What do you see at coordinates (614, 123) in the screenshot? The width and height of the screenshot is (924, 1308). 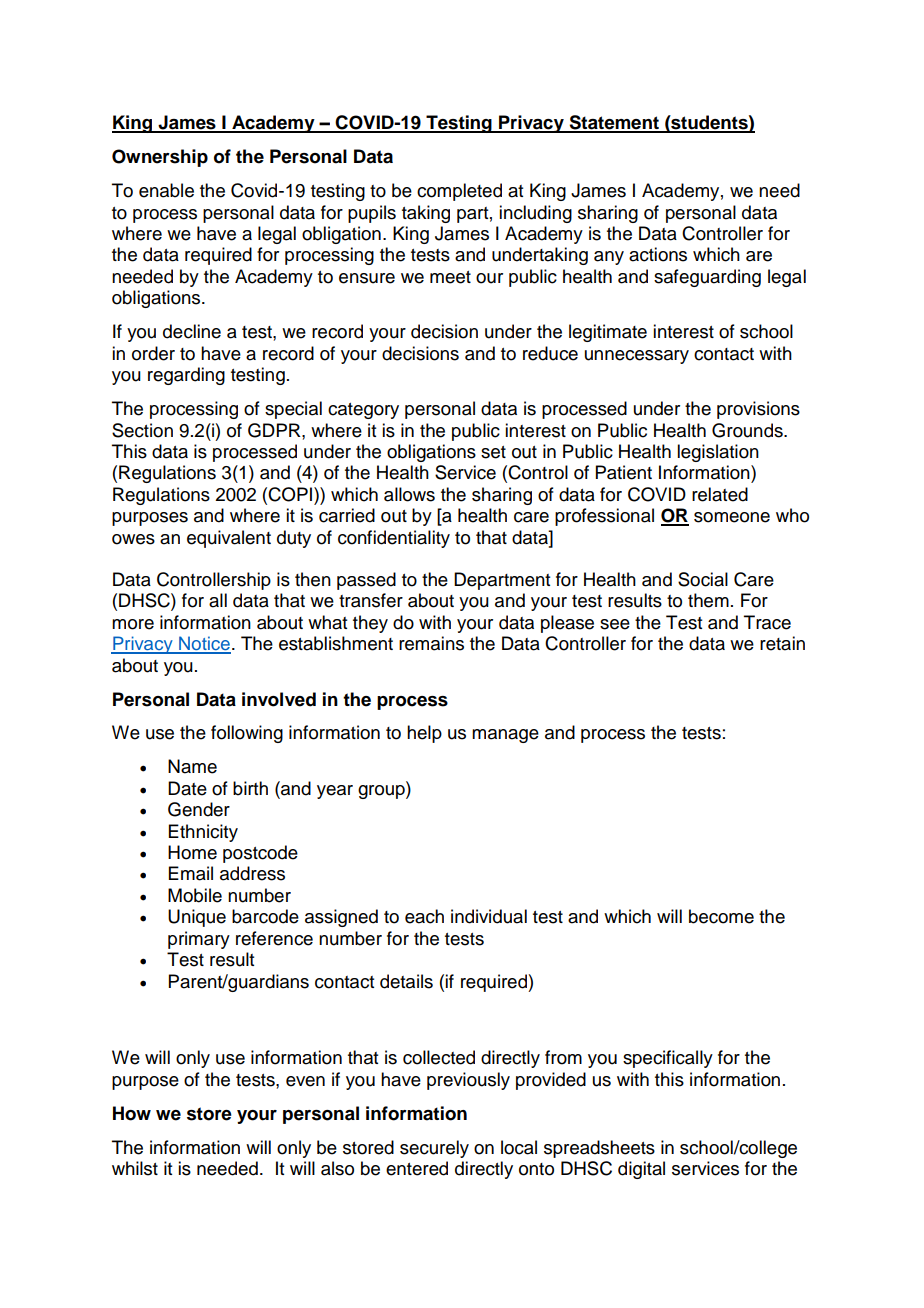 I see `Statement` at bounding box center [614, 123].
